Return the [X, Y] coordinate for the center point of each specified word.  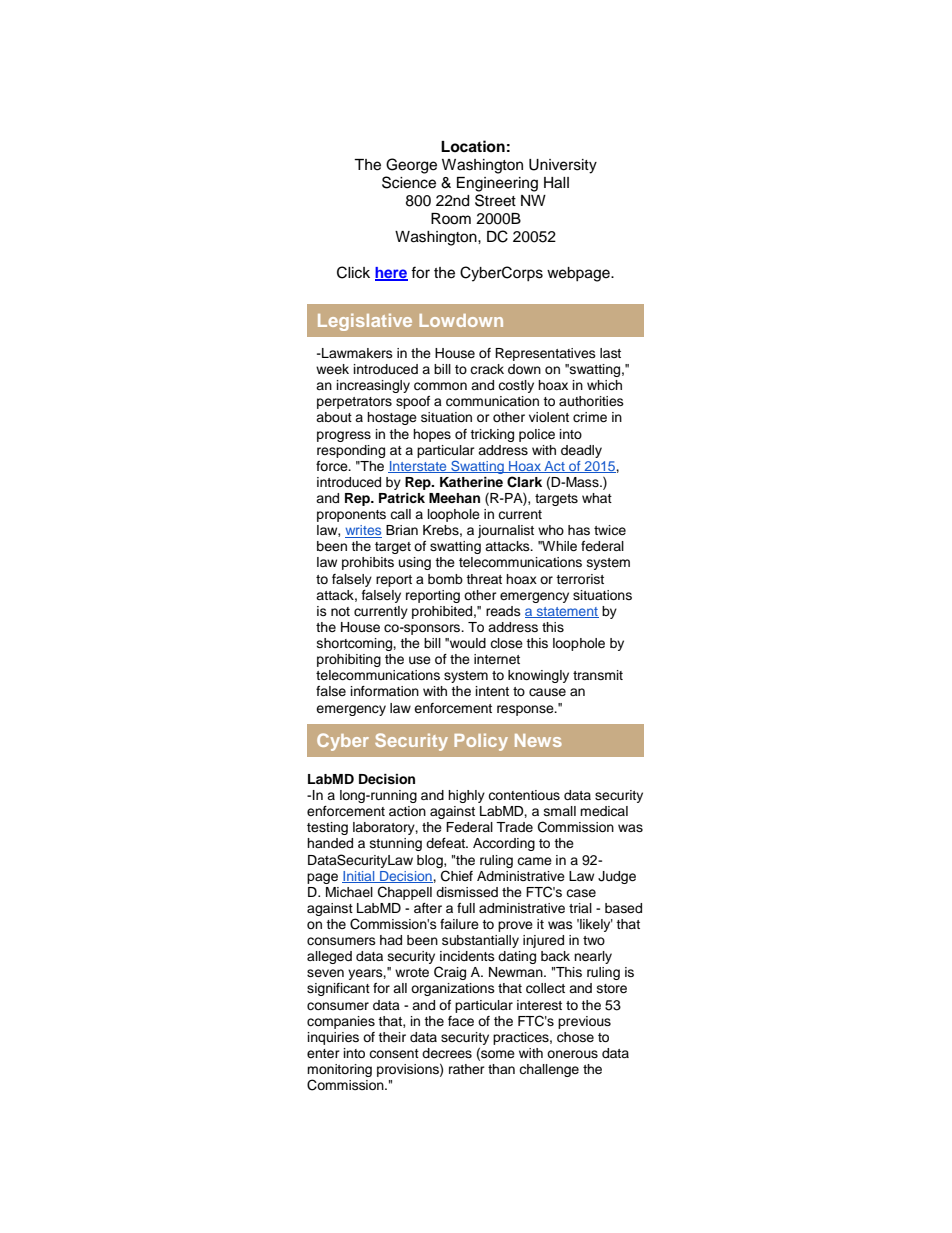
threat [484, 579]
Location [473, 146]
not [340, 611]
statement [567, 612]
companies [341, 1022]
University [563, 166]
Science [409, 182]
